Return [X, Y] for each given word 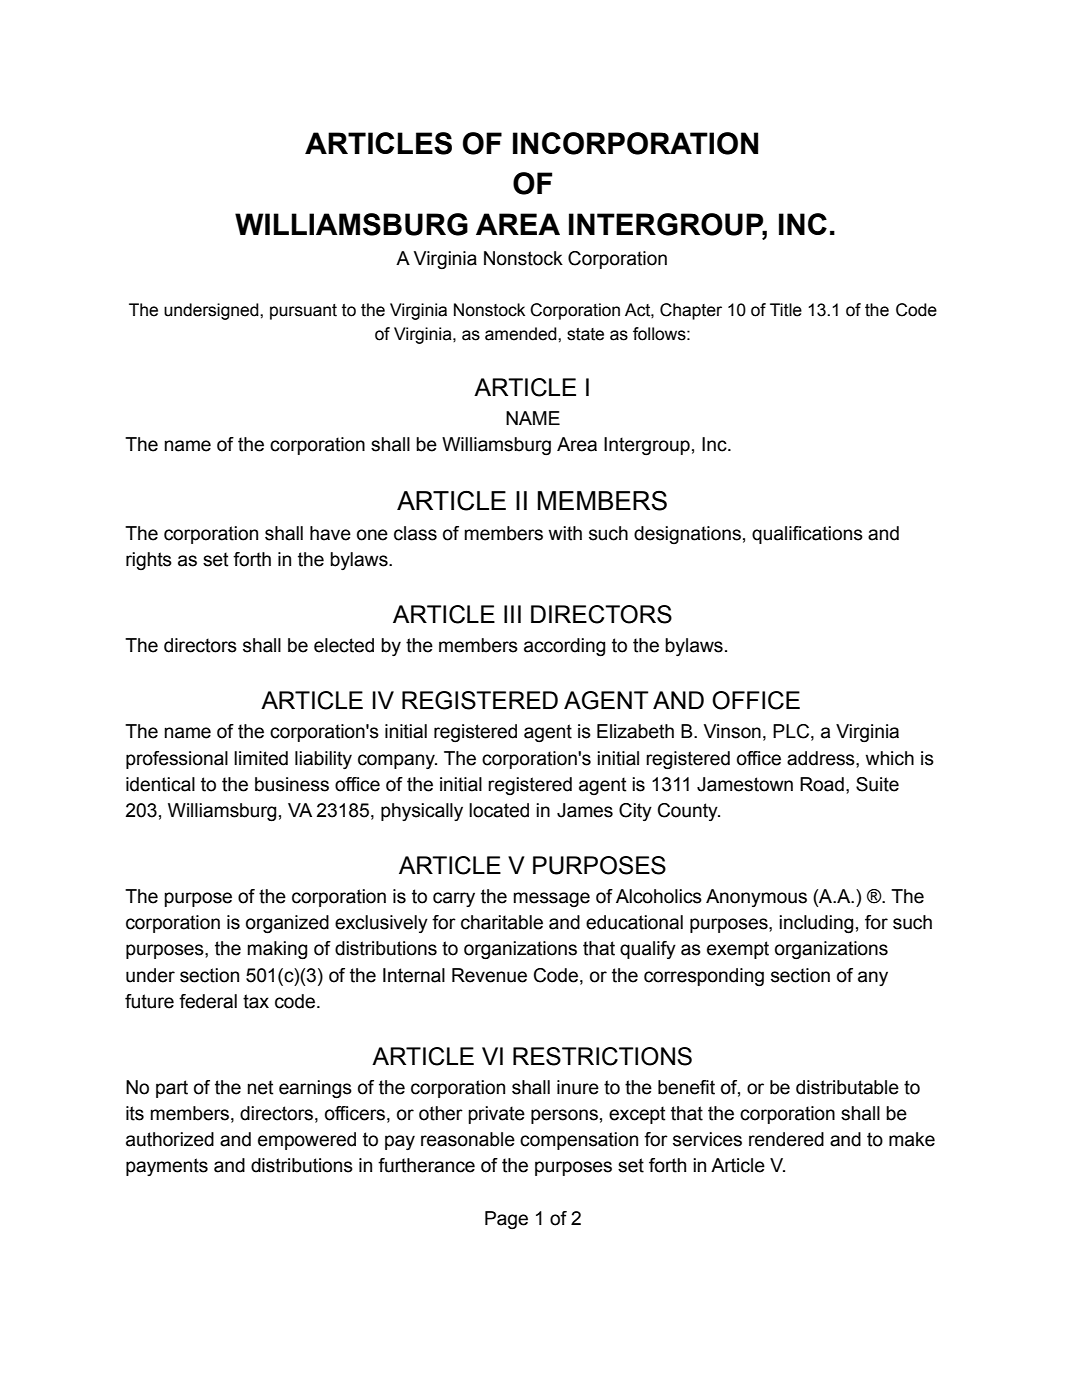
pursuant [303, 312]
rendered [786, 1139]
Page [506, 1220]
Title [786, 310]
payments [167, 1167]
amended [522, 334]
